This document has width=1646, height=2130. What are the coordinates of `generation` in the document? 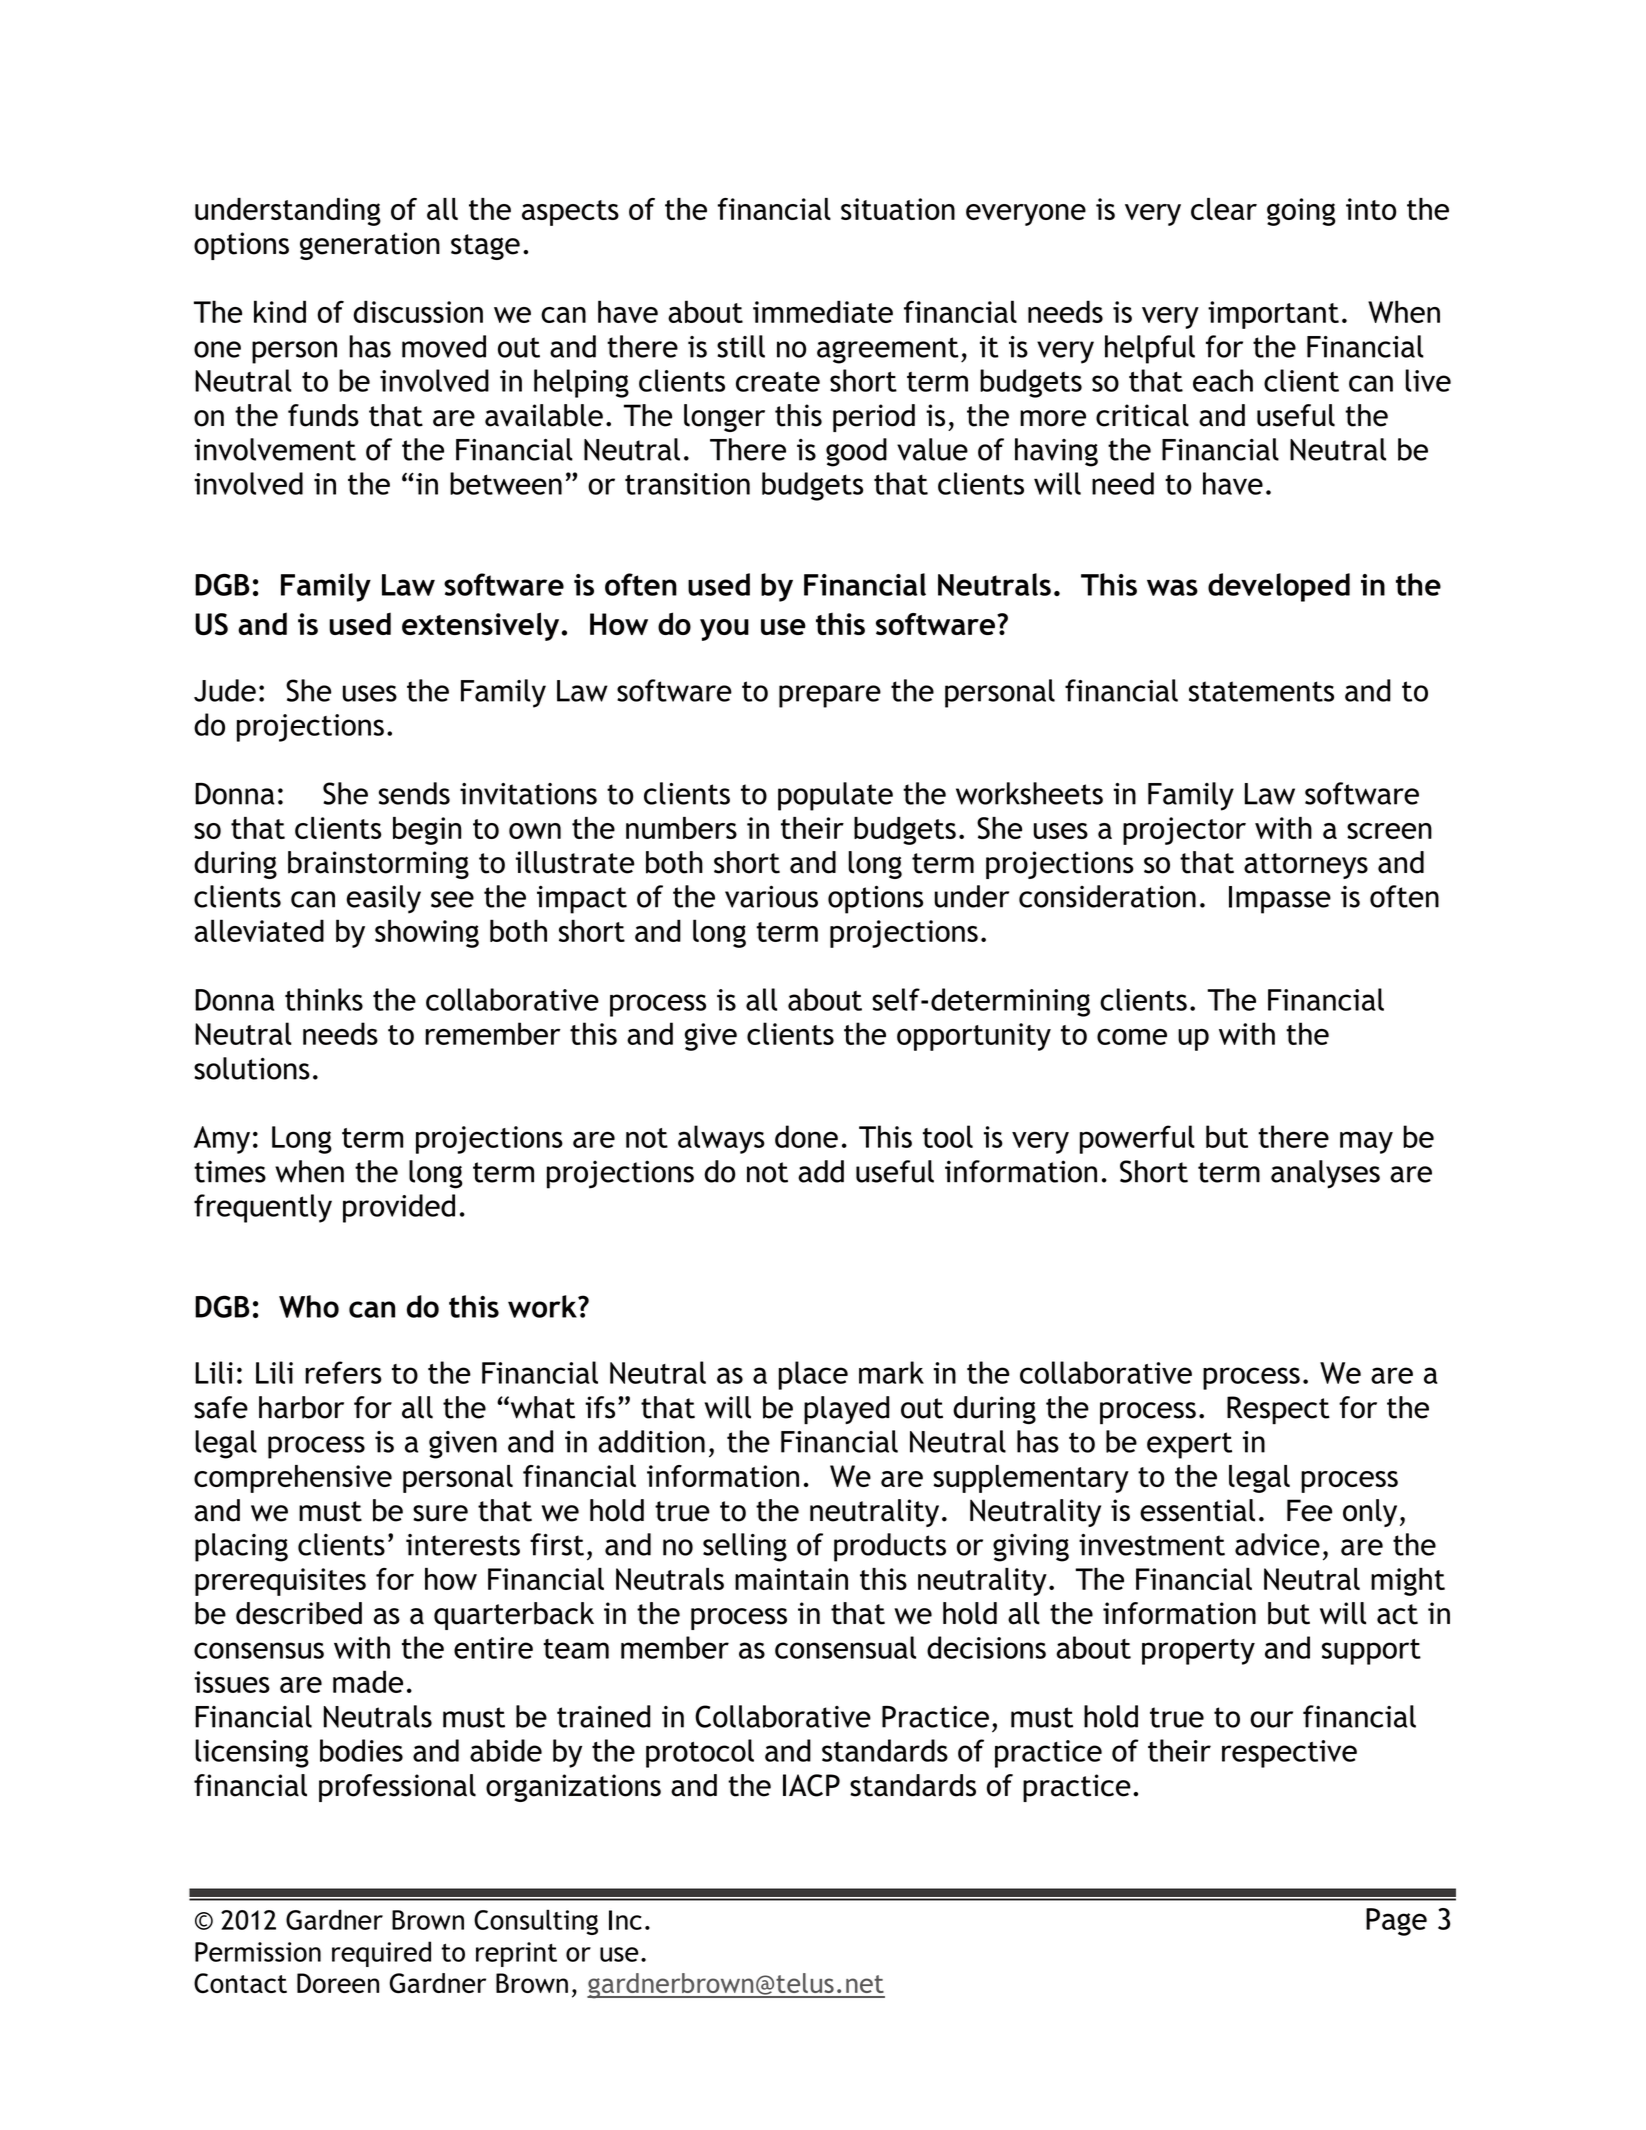 It's located at (370, 246).
